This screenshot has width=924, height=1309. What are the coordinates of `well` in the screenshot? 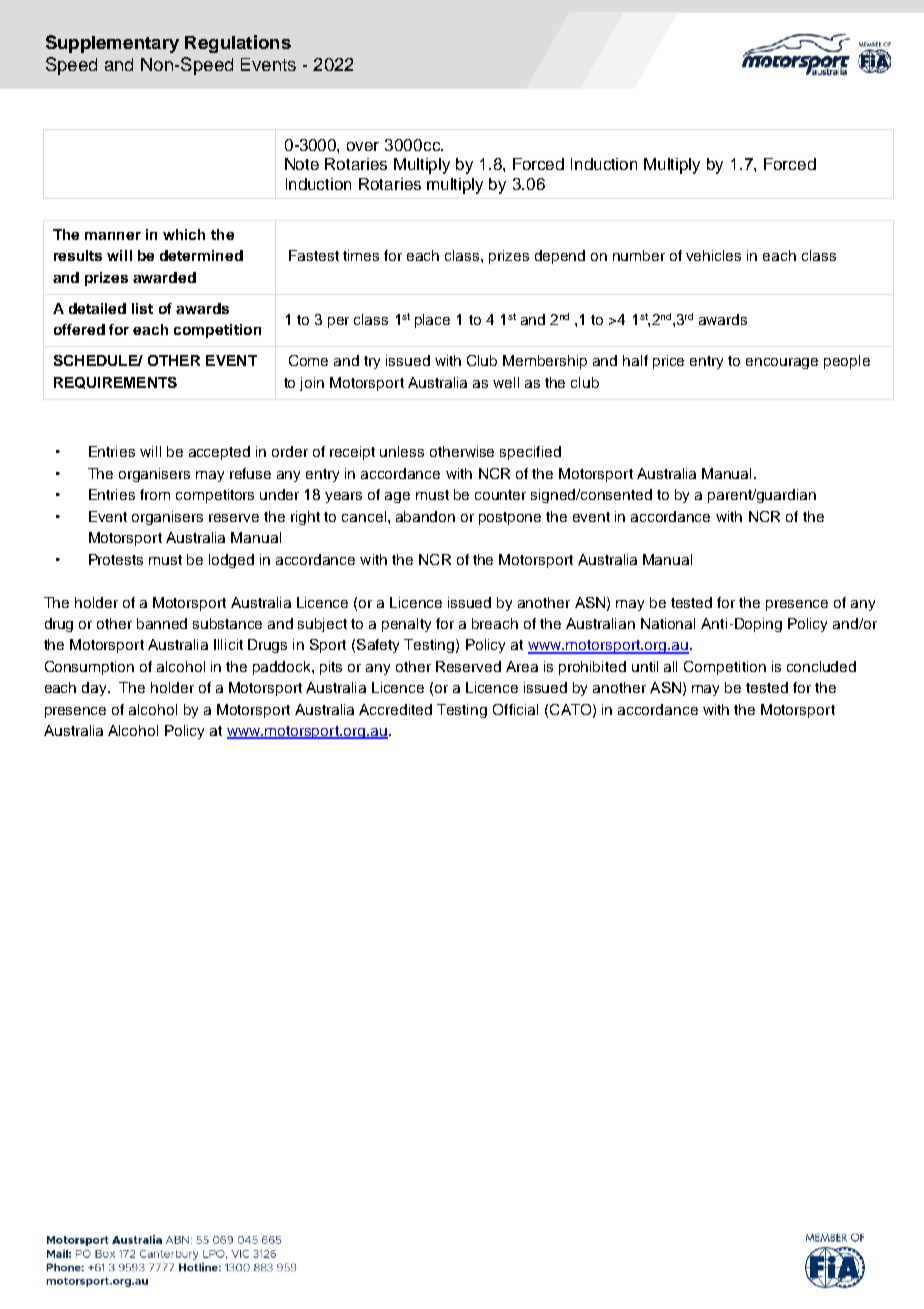 It's located at (506, 382).
